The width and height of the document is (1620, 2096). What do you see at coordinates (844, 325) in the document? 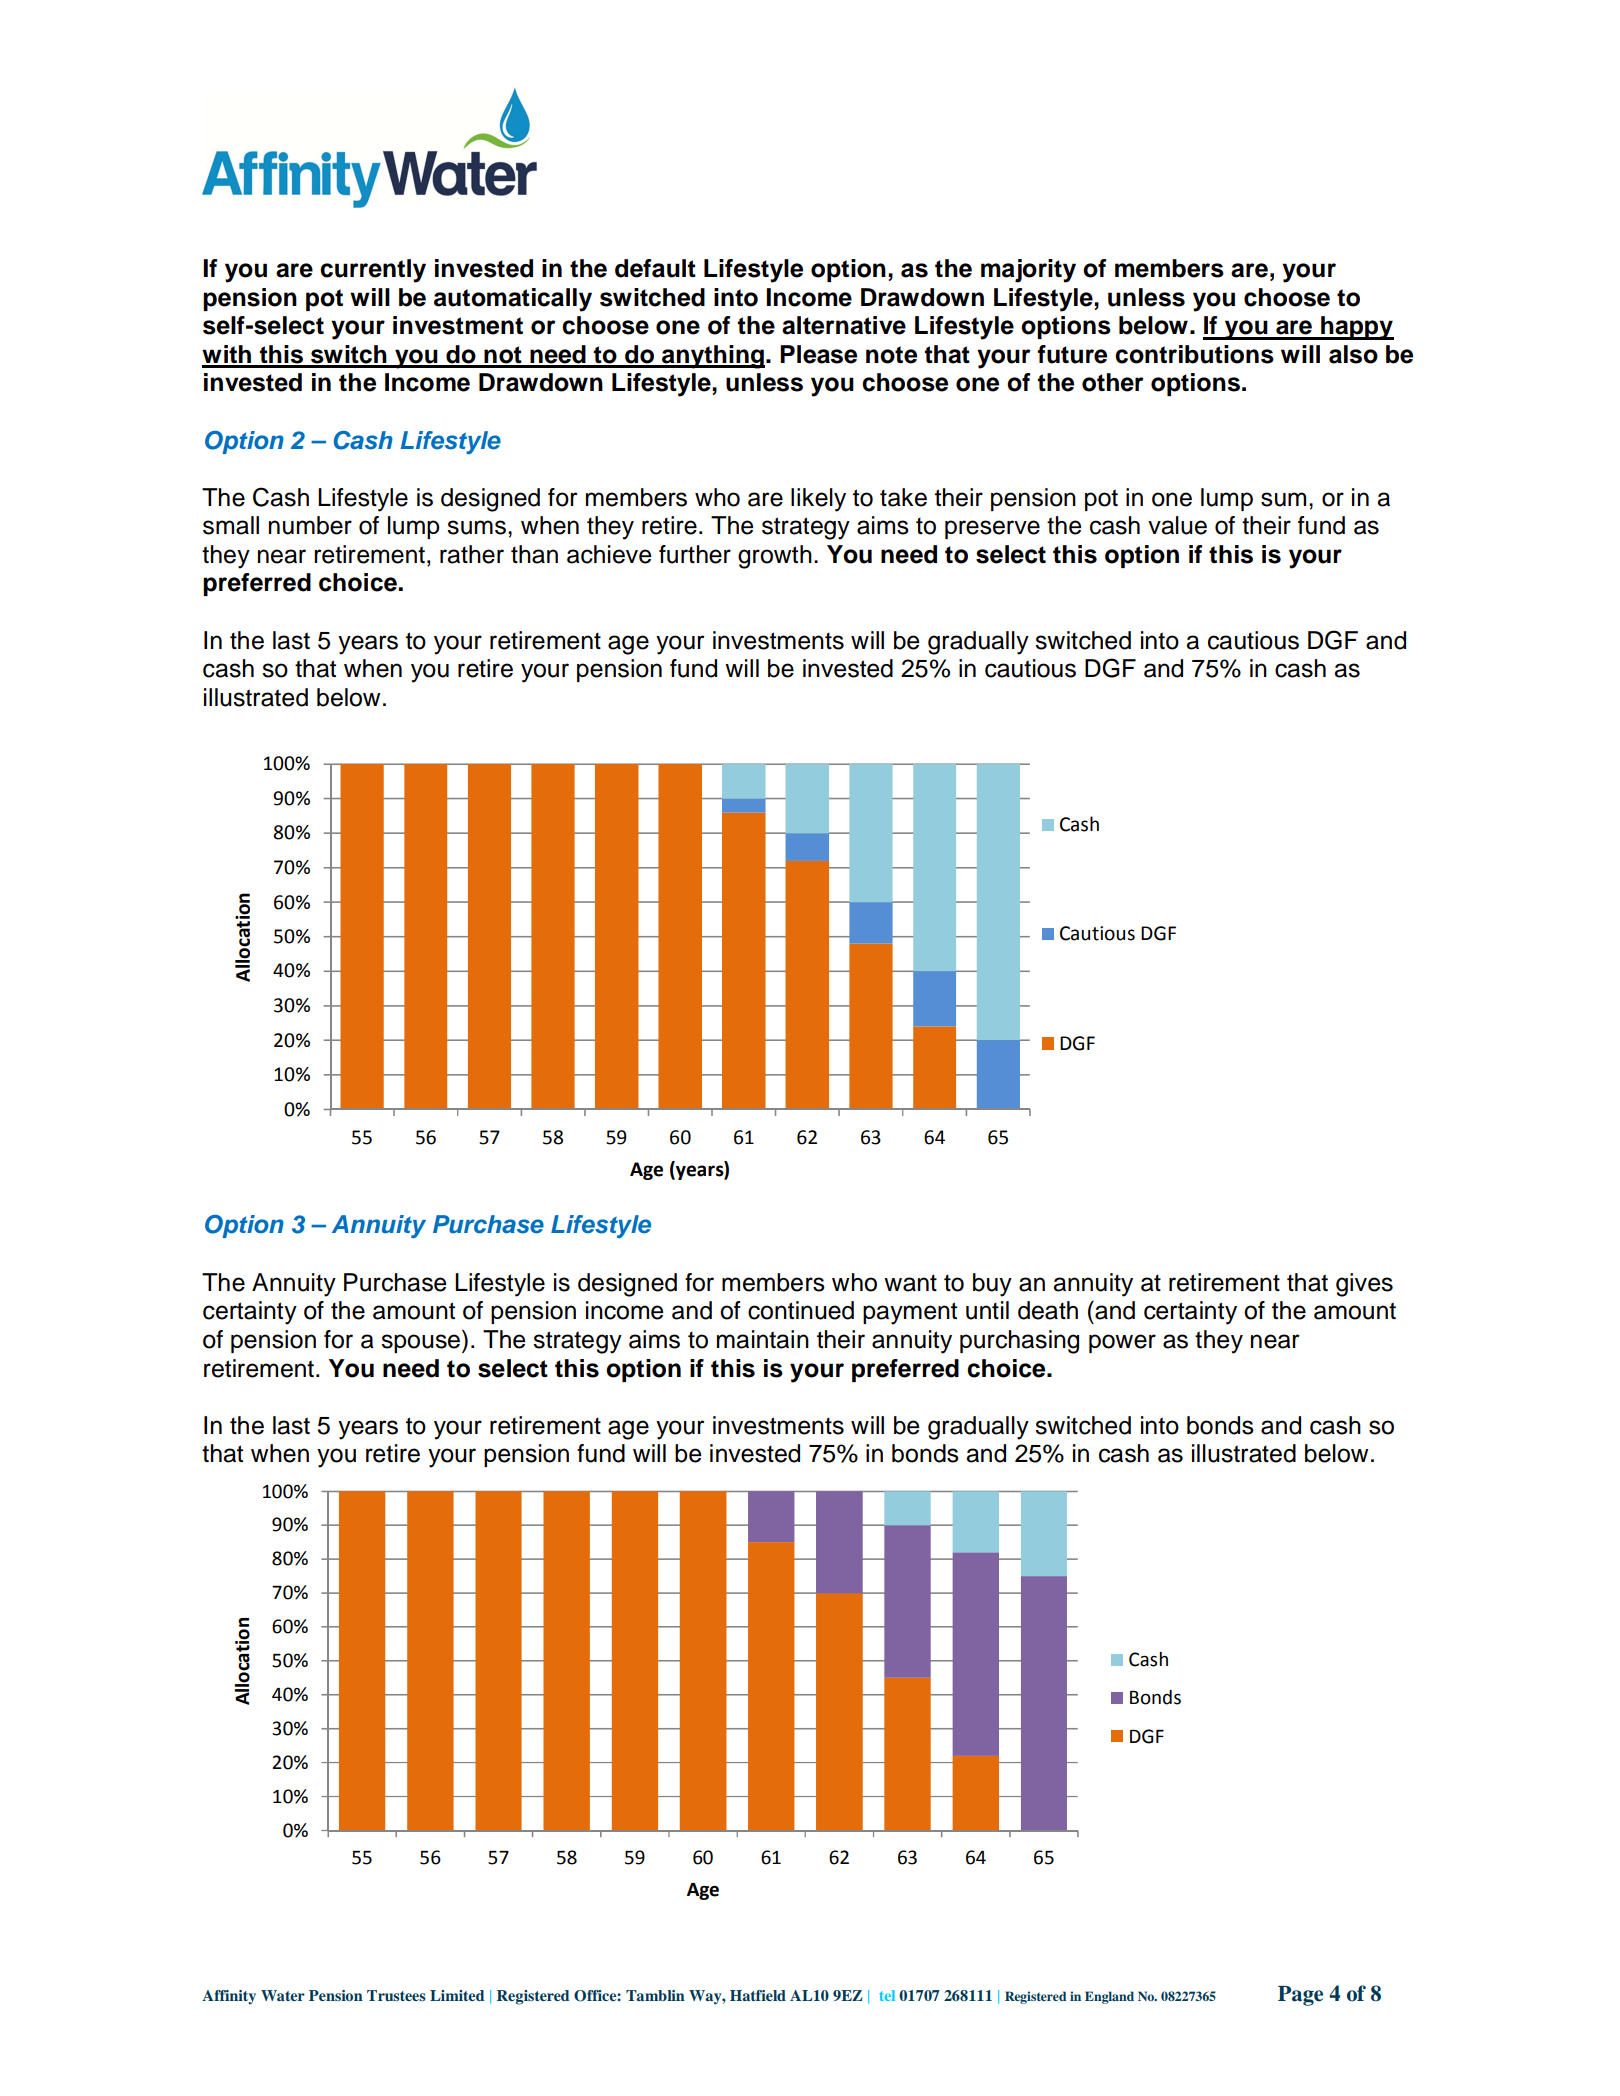
I see `alternative` at bounding box center [844, 325].
